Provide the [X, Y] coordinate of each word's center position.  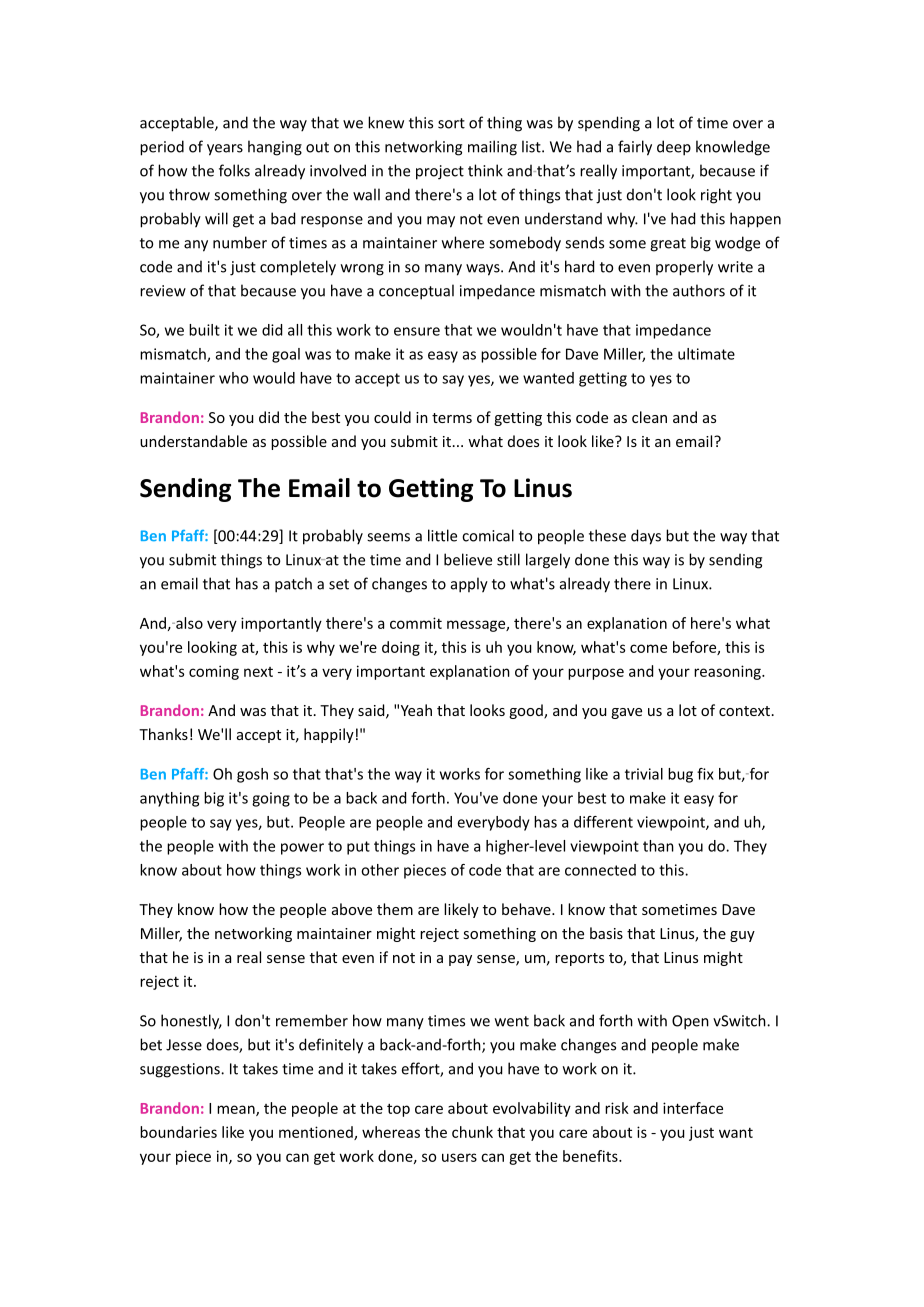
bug [680, 775]
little [442, 535]
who [234, 378]
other [380, 870]
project [440, 172]
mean [237, 1110]
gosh [252, 775]
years [225, 150]
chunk [472, 1132]
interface [693, 1108]
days [646, 537]
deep [674, 148]
